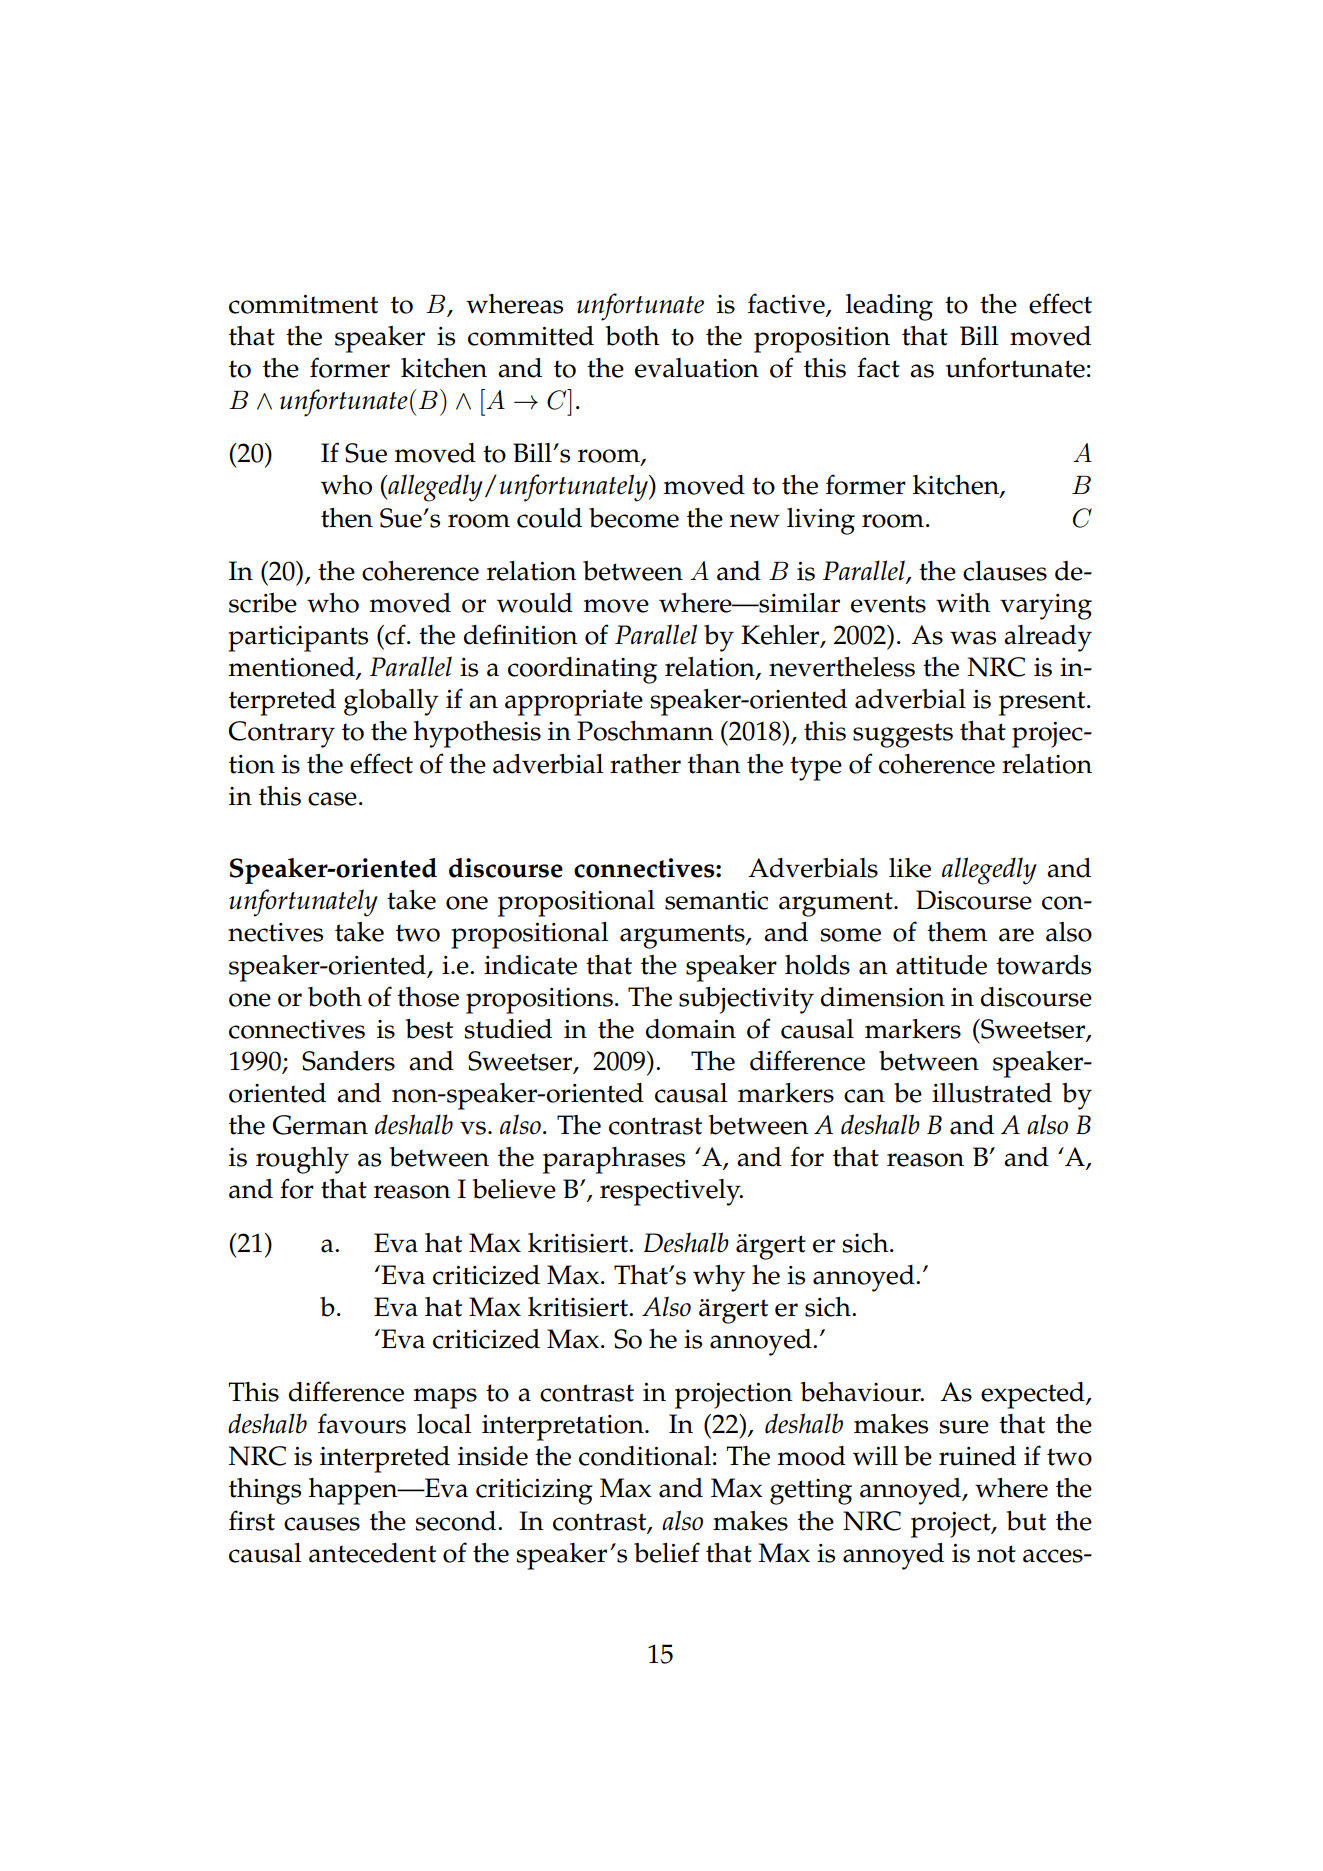 The width and height of the screenshot is (1323, 1871). Describe the element at coordinates (302, 1160) in the screenshot. I see `roughly` at that location.
